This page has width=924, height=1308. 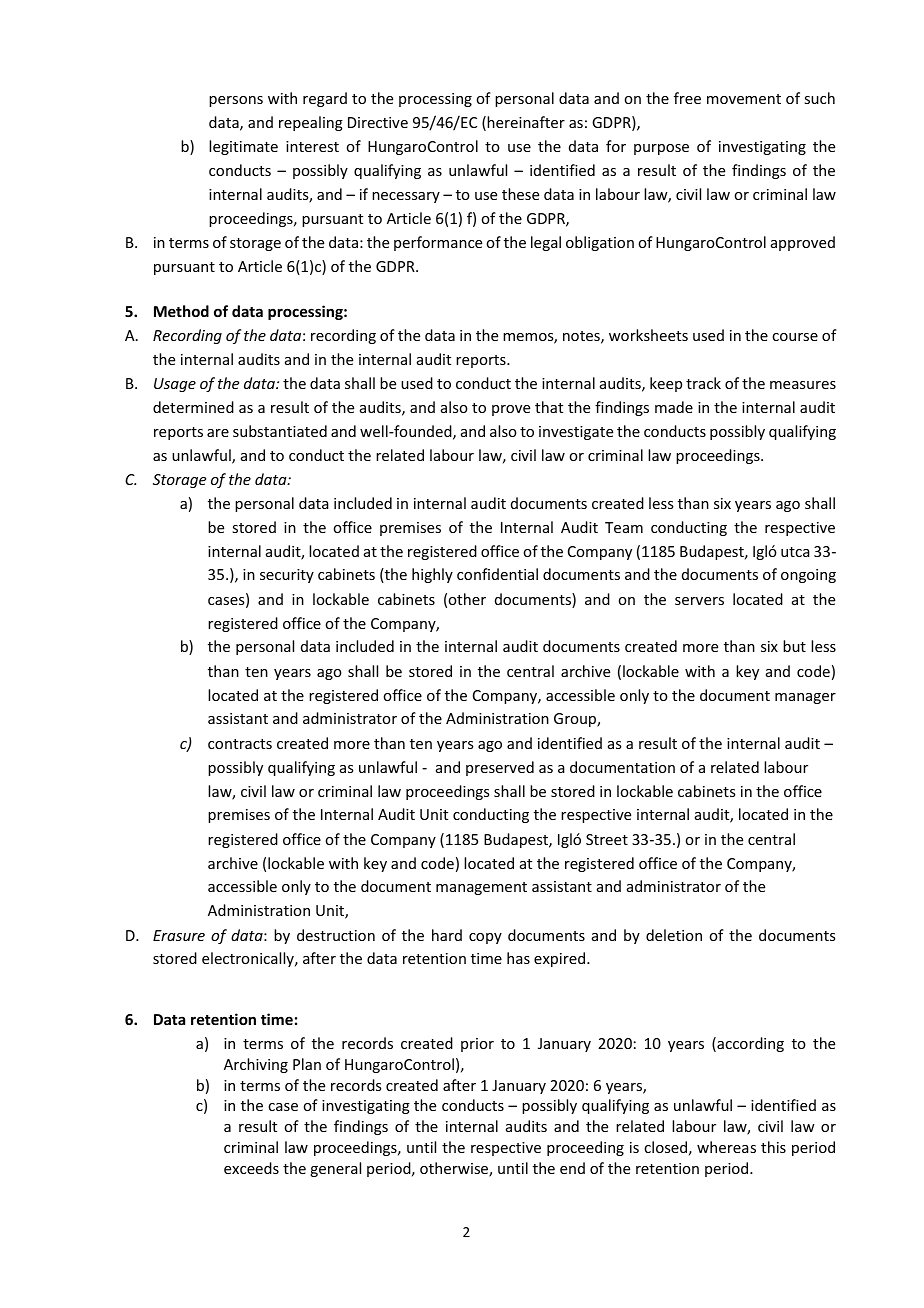 I want to click on exceeds, so click(x=251, y=1168).
